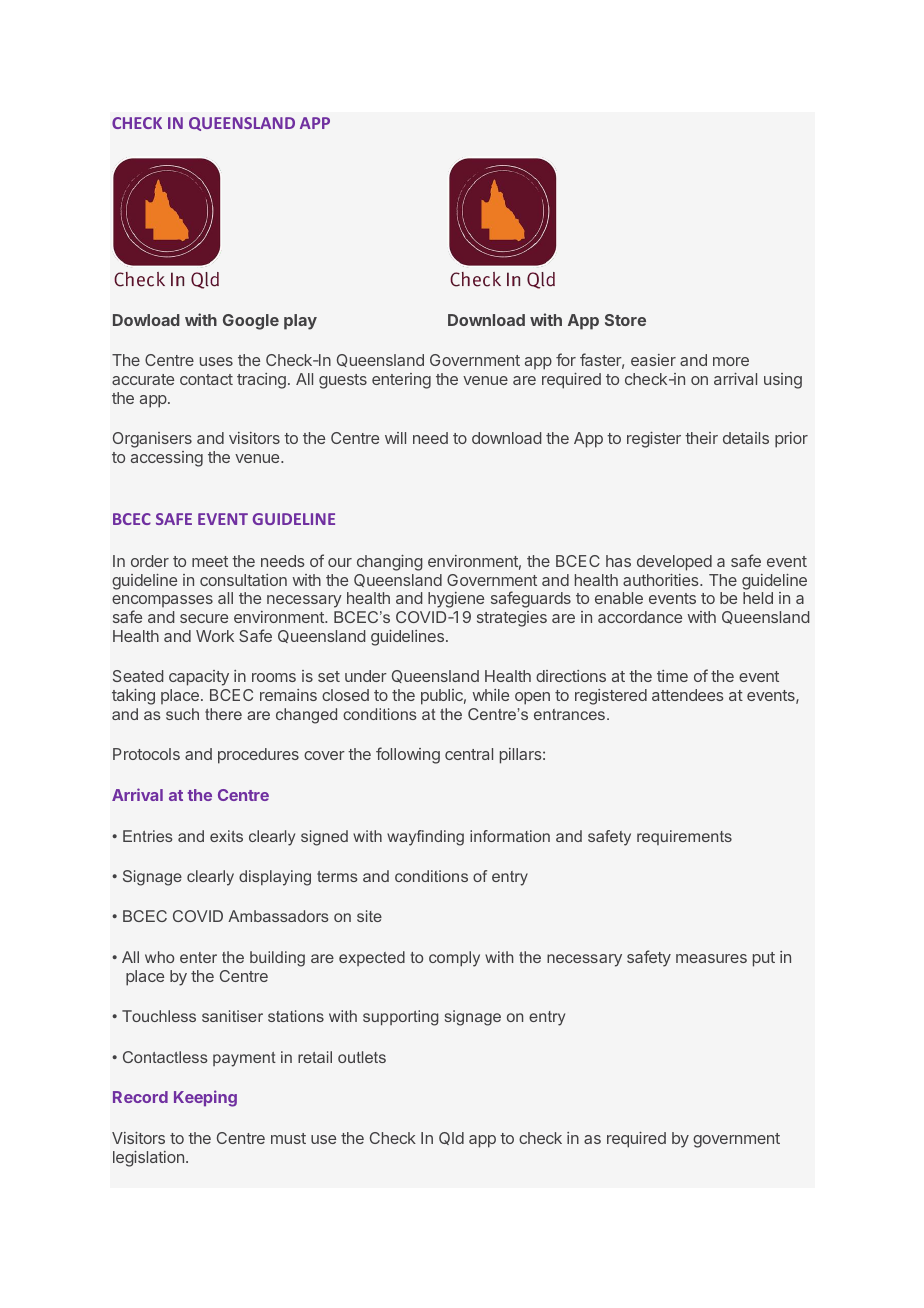 Image resolution: width=924 pixels, height=1308 pixels. I want to click on uses, so click(216, 361).
